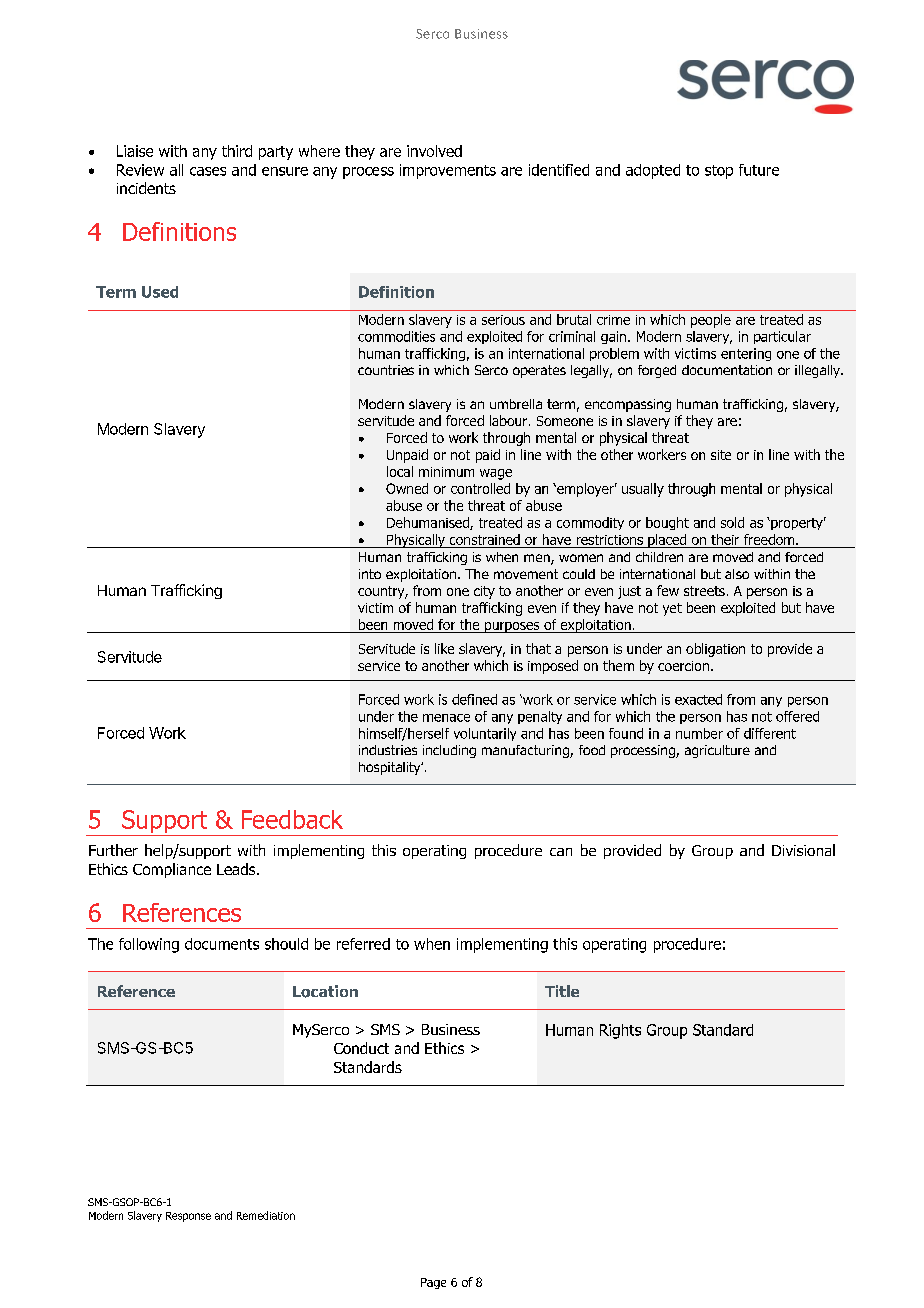 The image size is (924, 1308). Describe the element at coordinates (485, 539) in the screenshot. I see `constrained` at that location.
